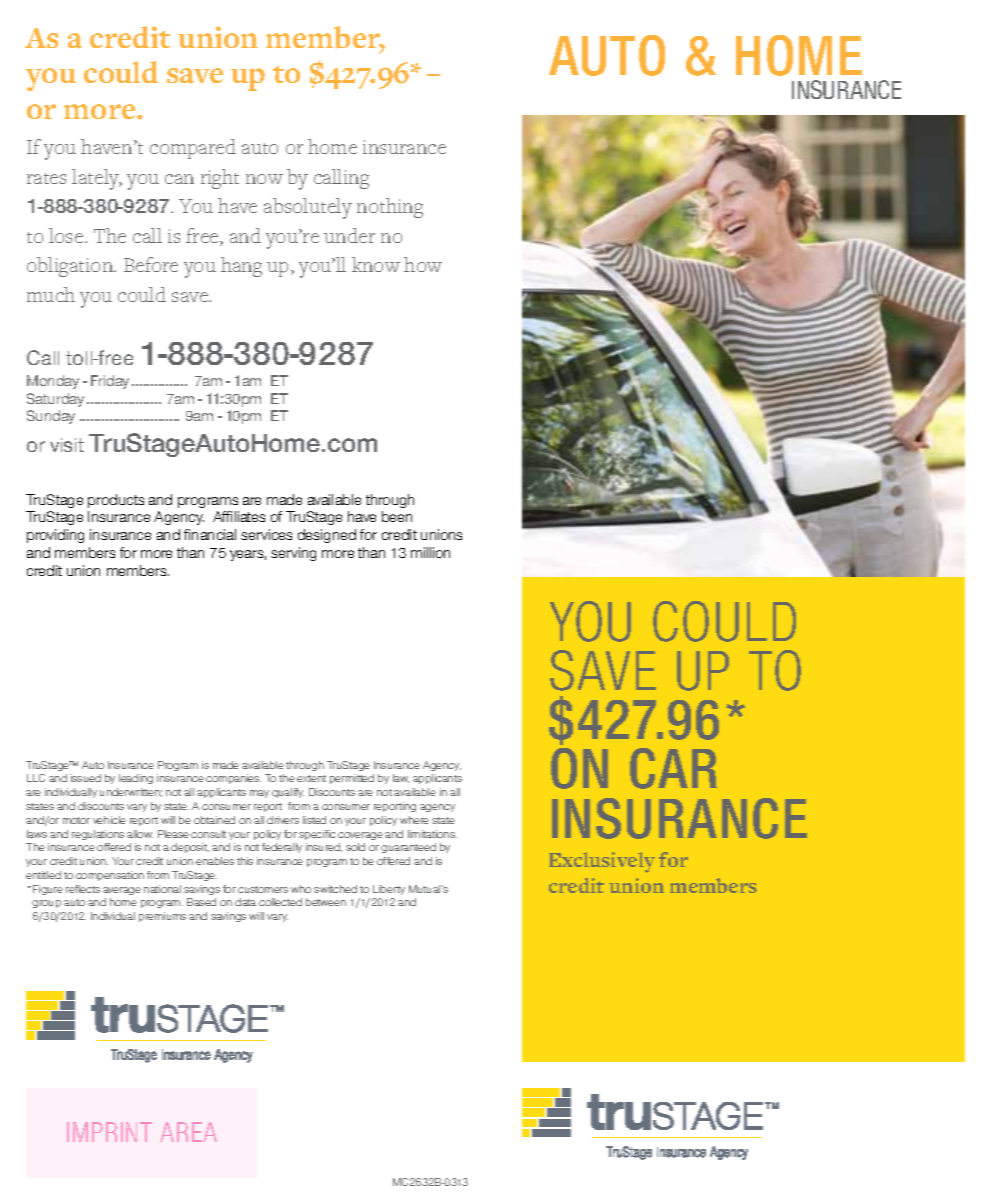 This screenshot has height=1204, width=991. I want to click on Car, so click(673, 768).
